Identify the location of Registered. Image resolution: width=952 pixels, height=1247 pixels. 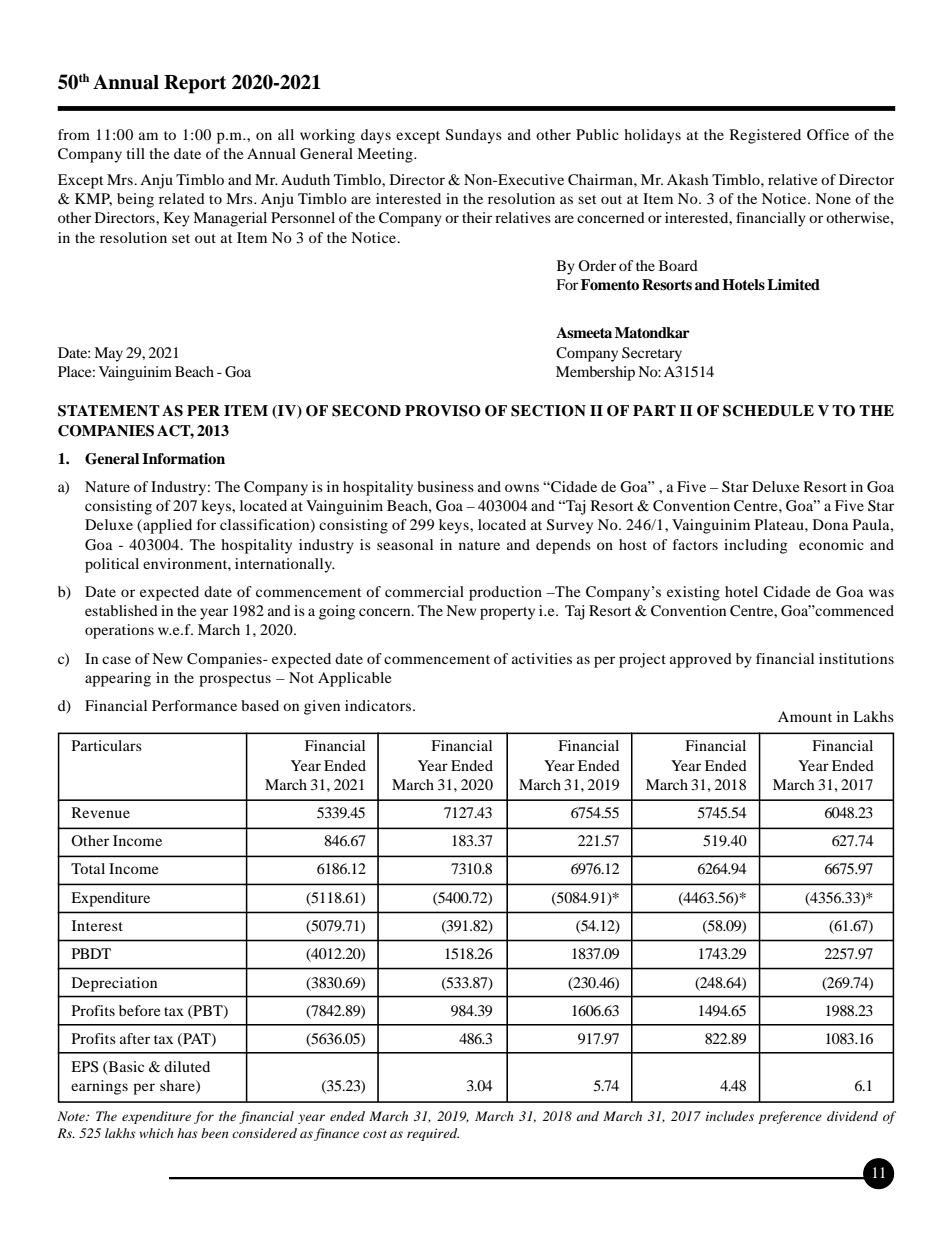
(765, 136).
